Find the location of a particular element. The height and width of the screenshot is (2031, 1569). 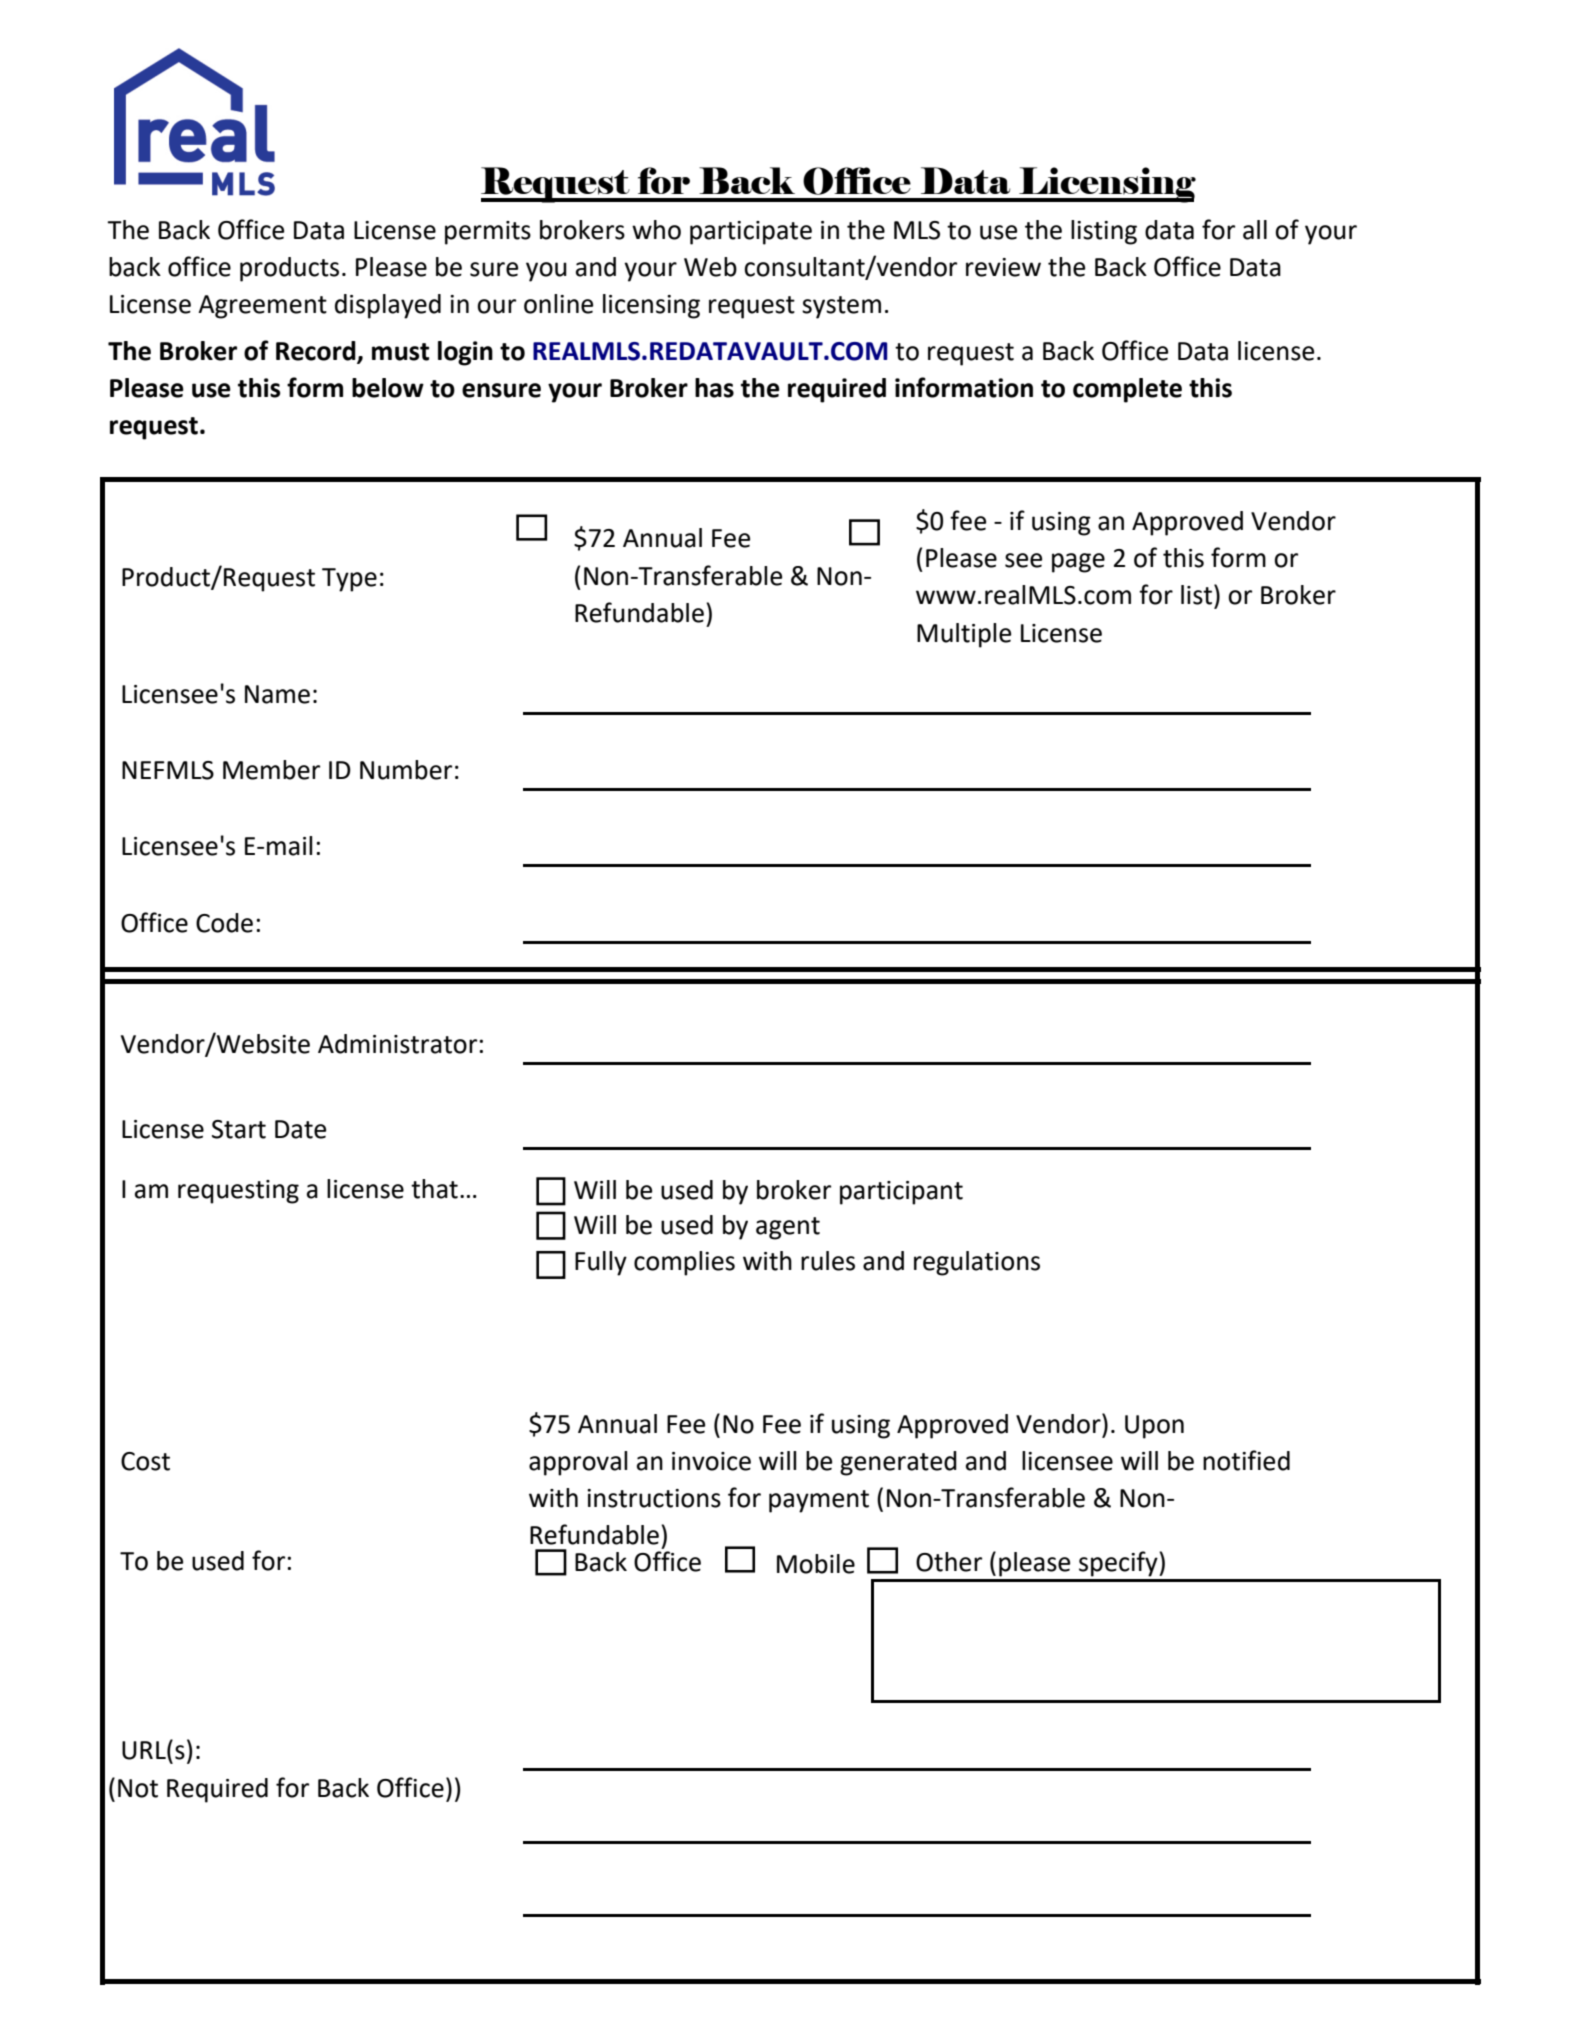

agent is located at coordinates (788, 1228).
